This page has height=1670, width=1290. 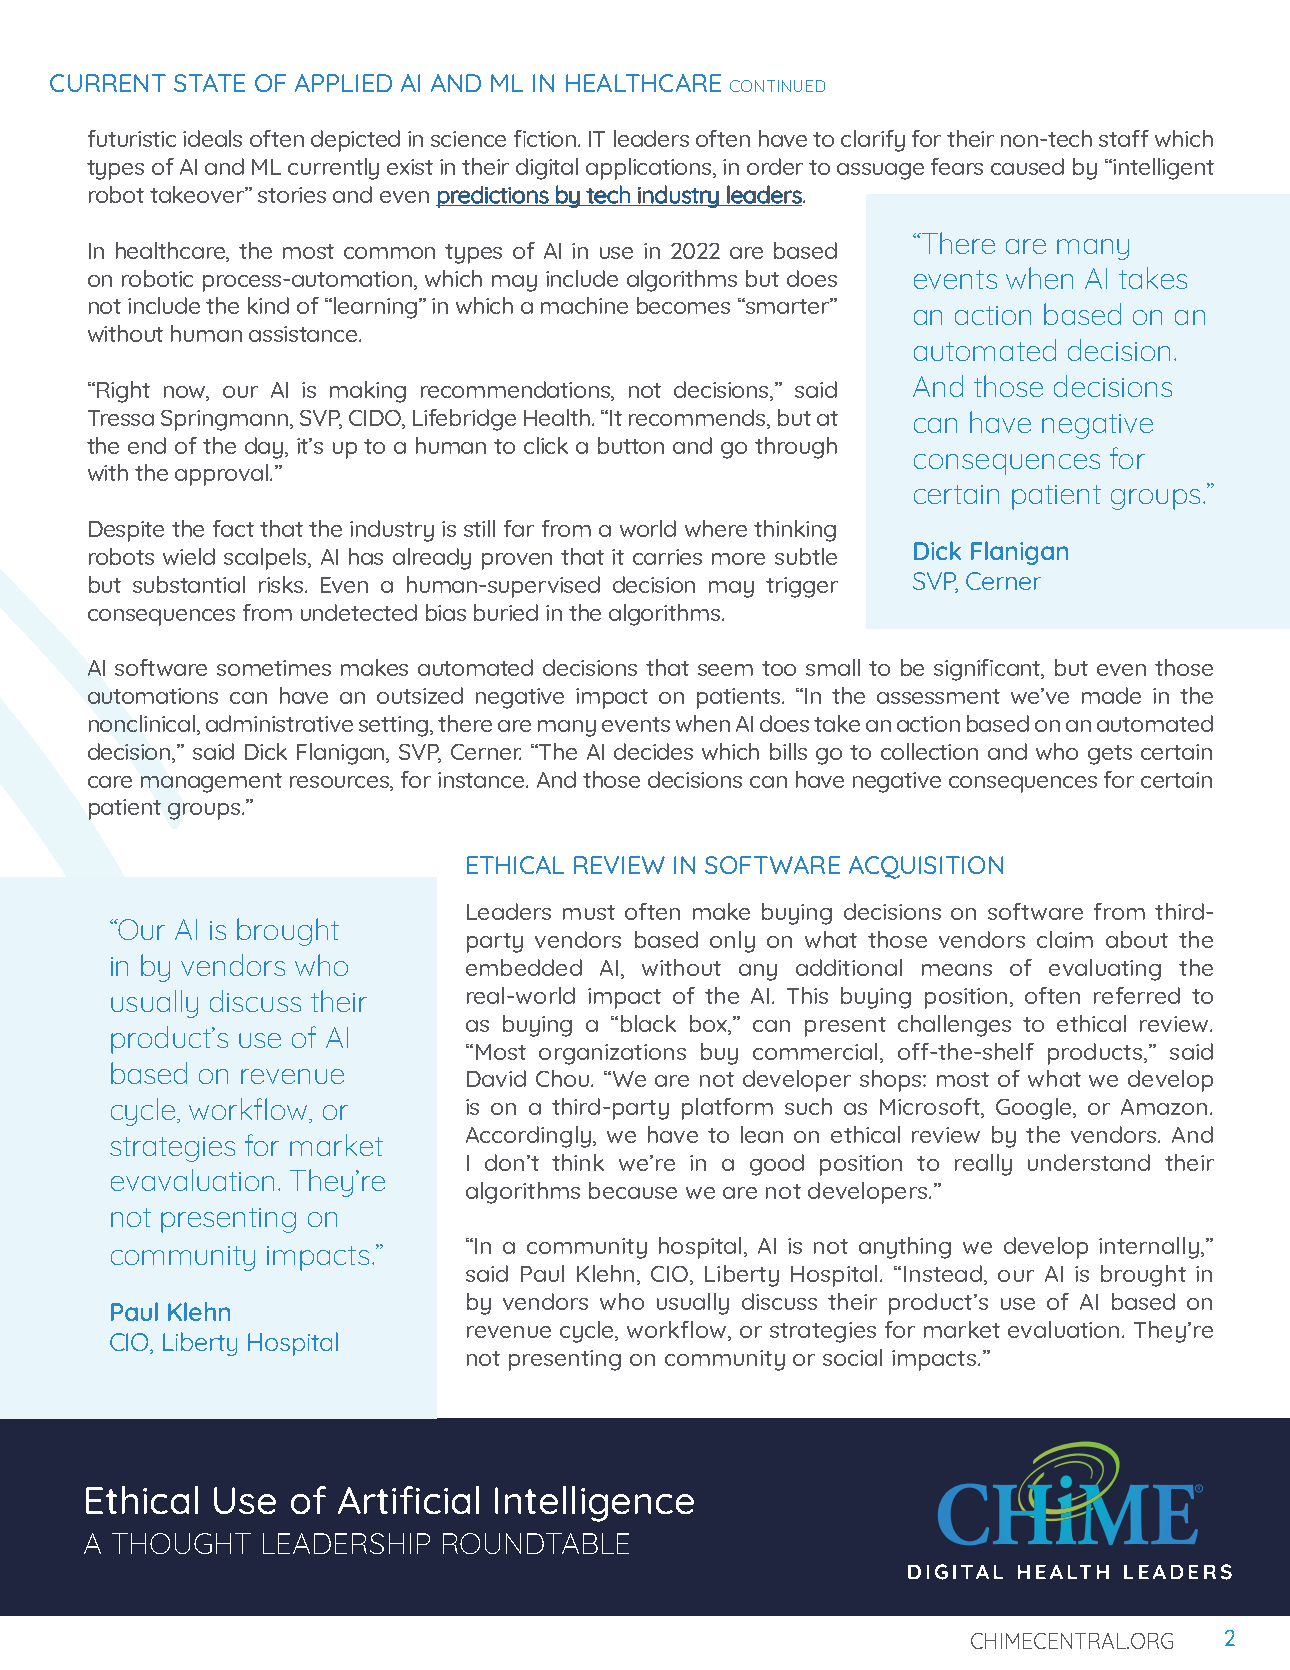 What do you see at coordinates (1110, 755) in the page?
I see `gets` at bounding box center [1110, 755].
